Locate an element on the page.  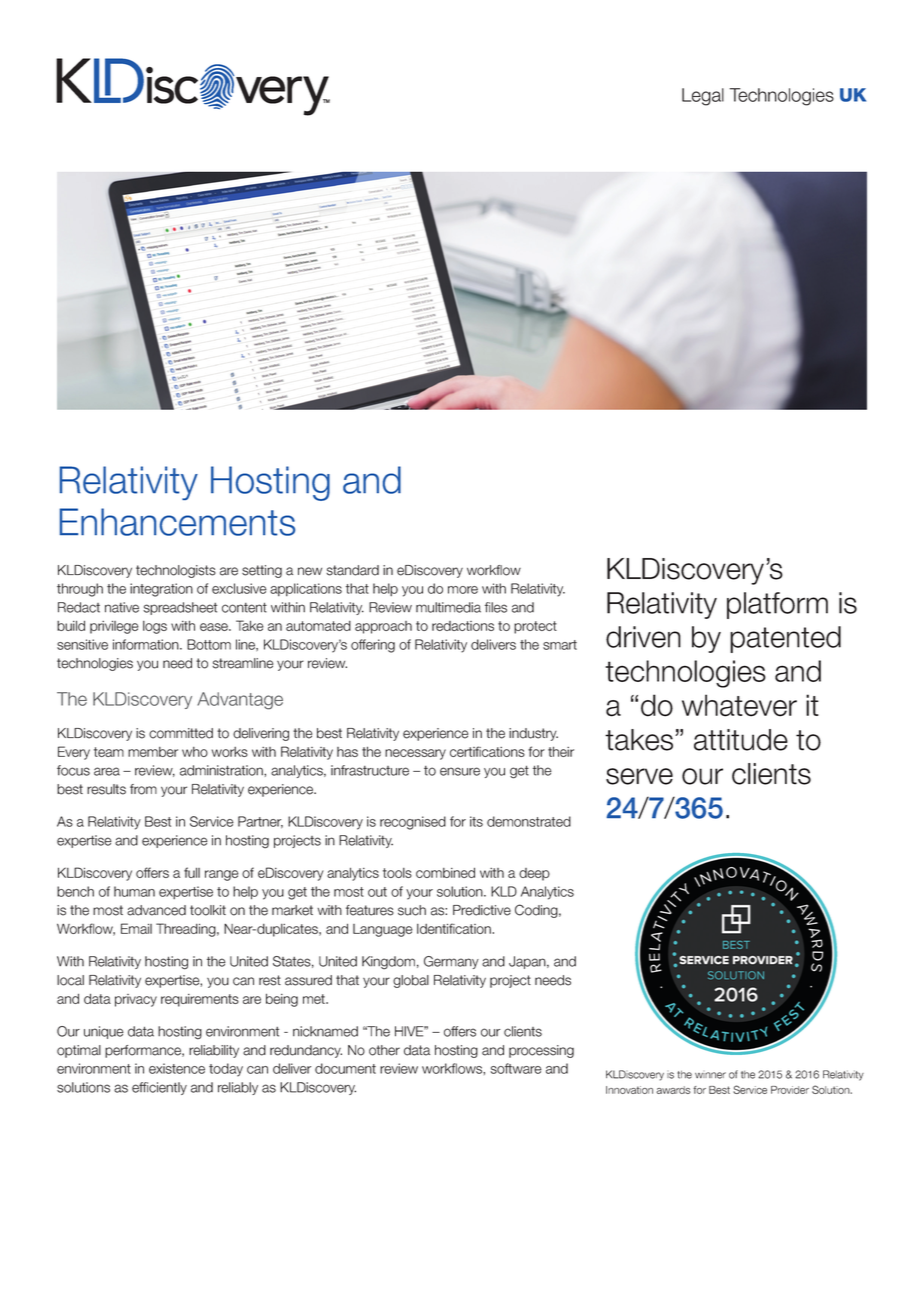
existence is located at coordinates (177, 1068).
